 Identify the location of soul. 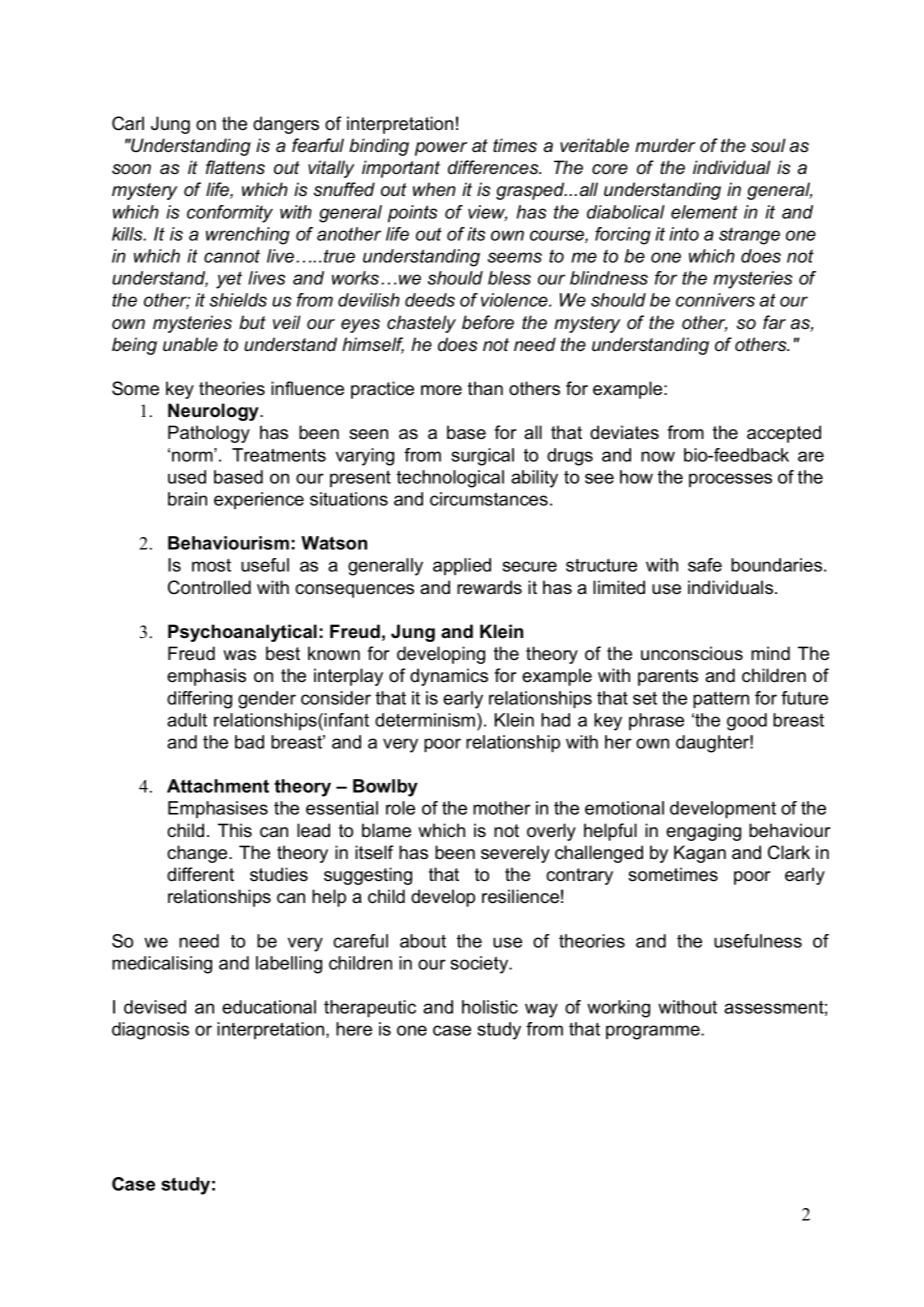
(768, 145).
